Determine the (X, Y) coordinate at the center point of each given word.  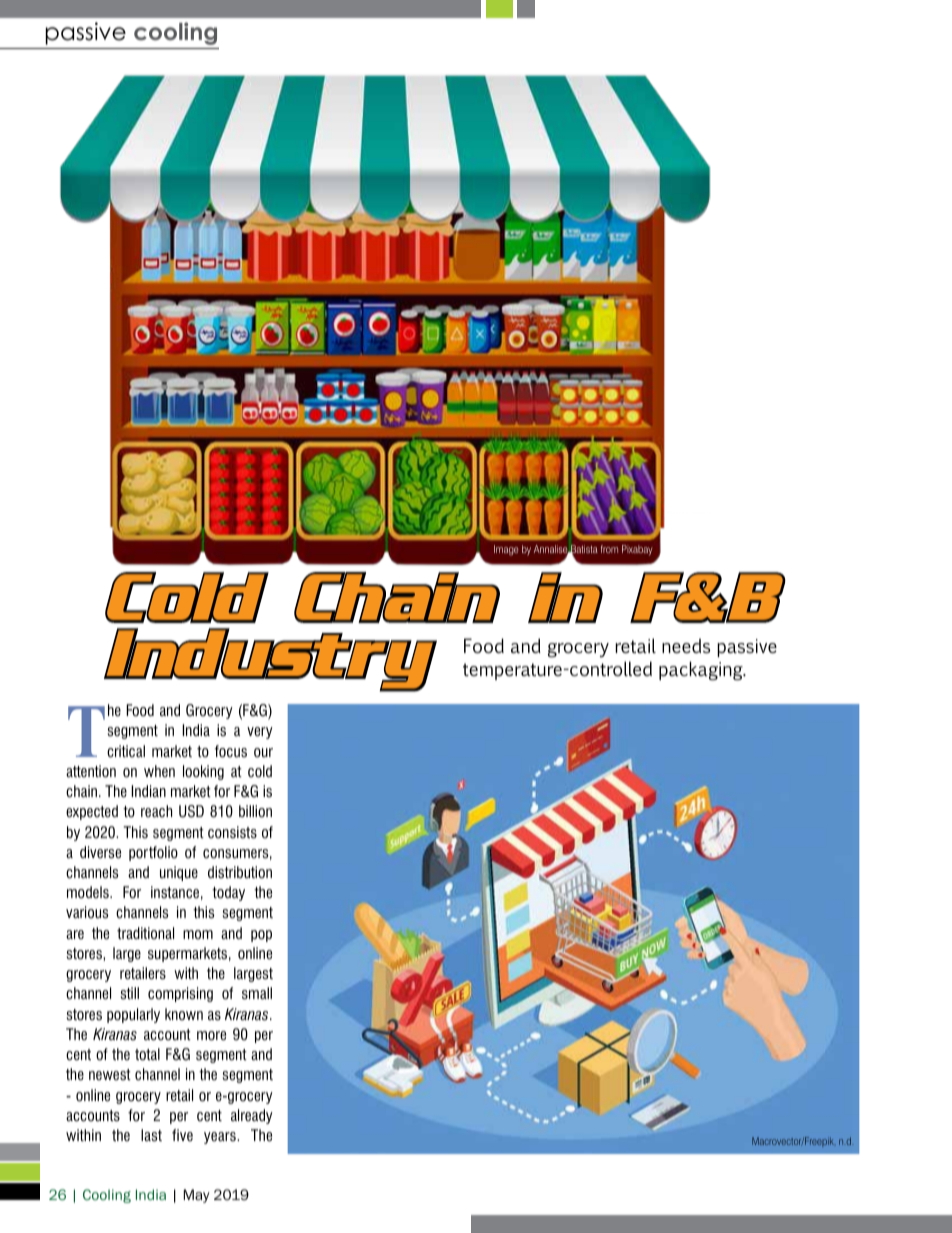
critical (126, 751)
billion (255, 811)
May (197, 1196)
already (252, 1116)
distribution (240, 872)
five (182, 1135)
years (221, 1138)
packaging (702, 671)
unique (179, 873)
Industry (270, 659)
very (260, 733)
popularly (133, 1015)
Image (506, 550)
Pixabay (637, 550)
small (257, 993)
